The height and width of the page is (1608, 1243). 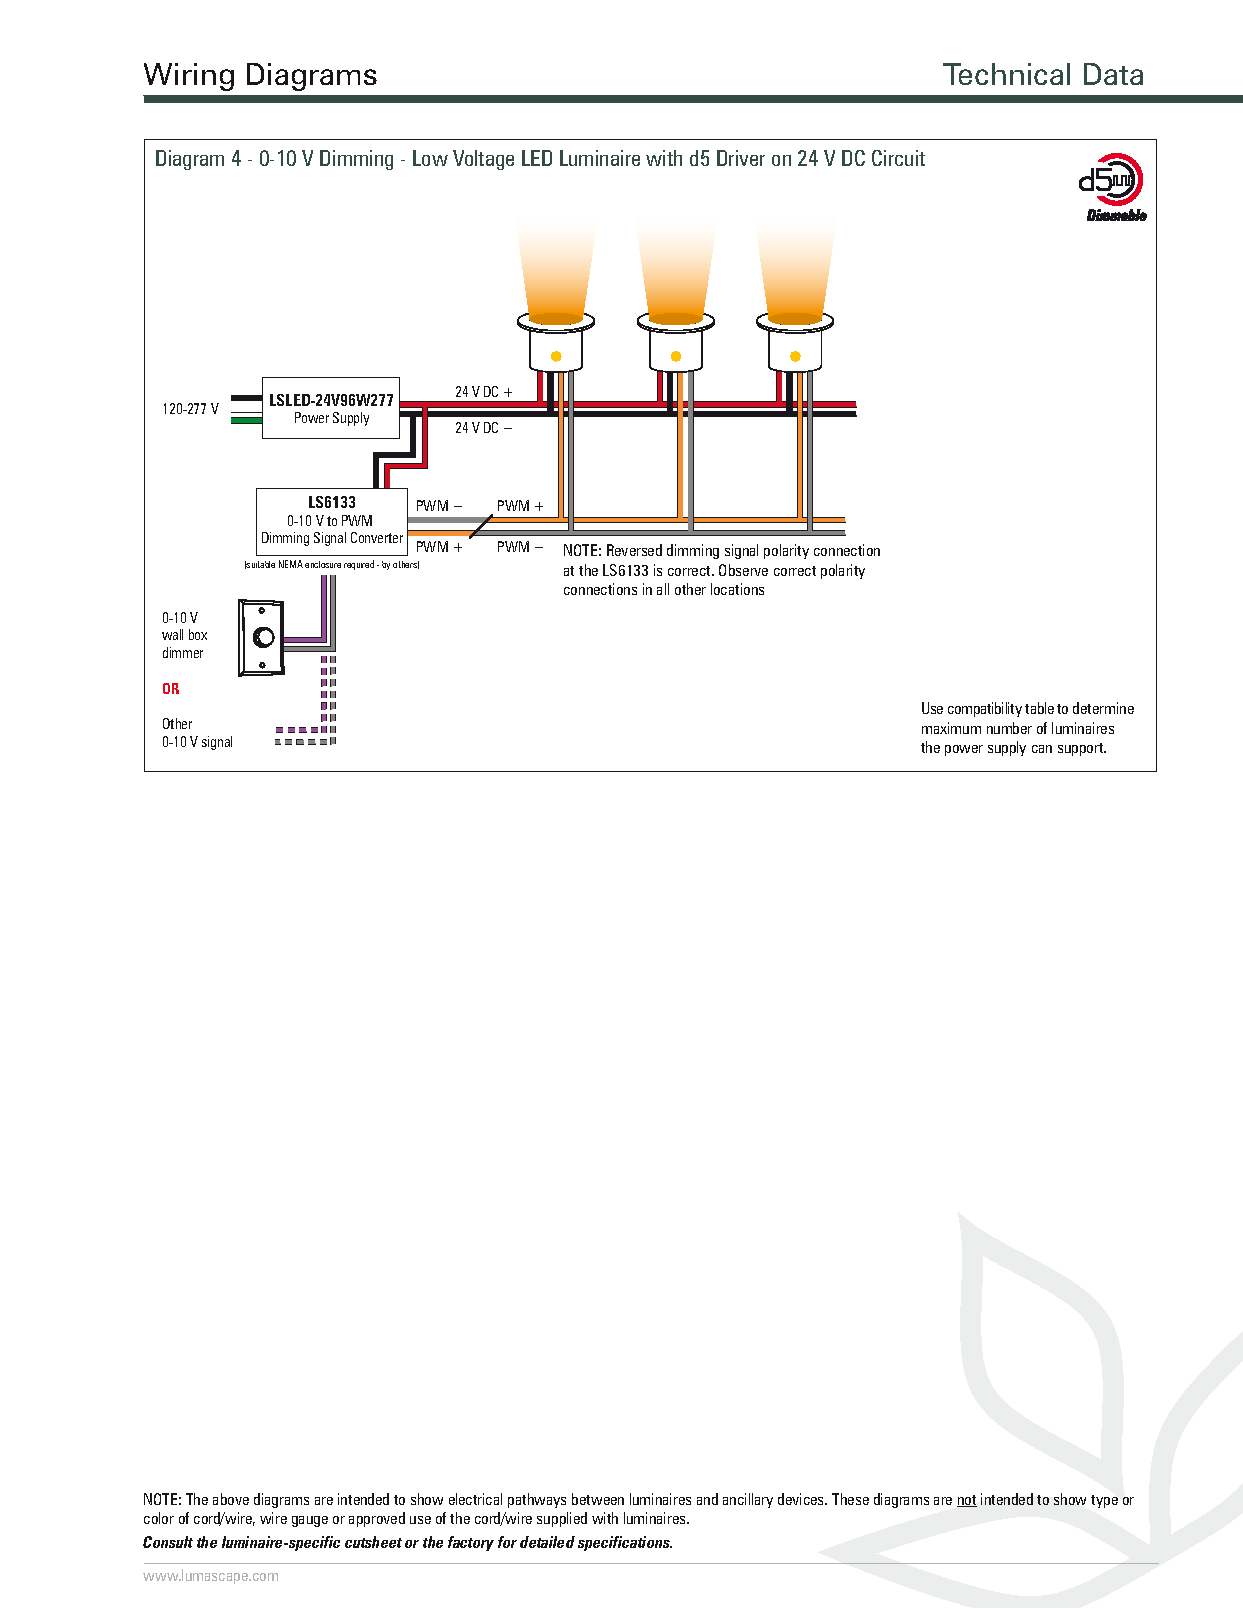 What do you see at coordinates (1042, 749) in the page?
I see `can` at bounding box center [1042, 749].
